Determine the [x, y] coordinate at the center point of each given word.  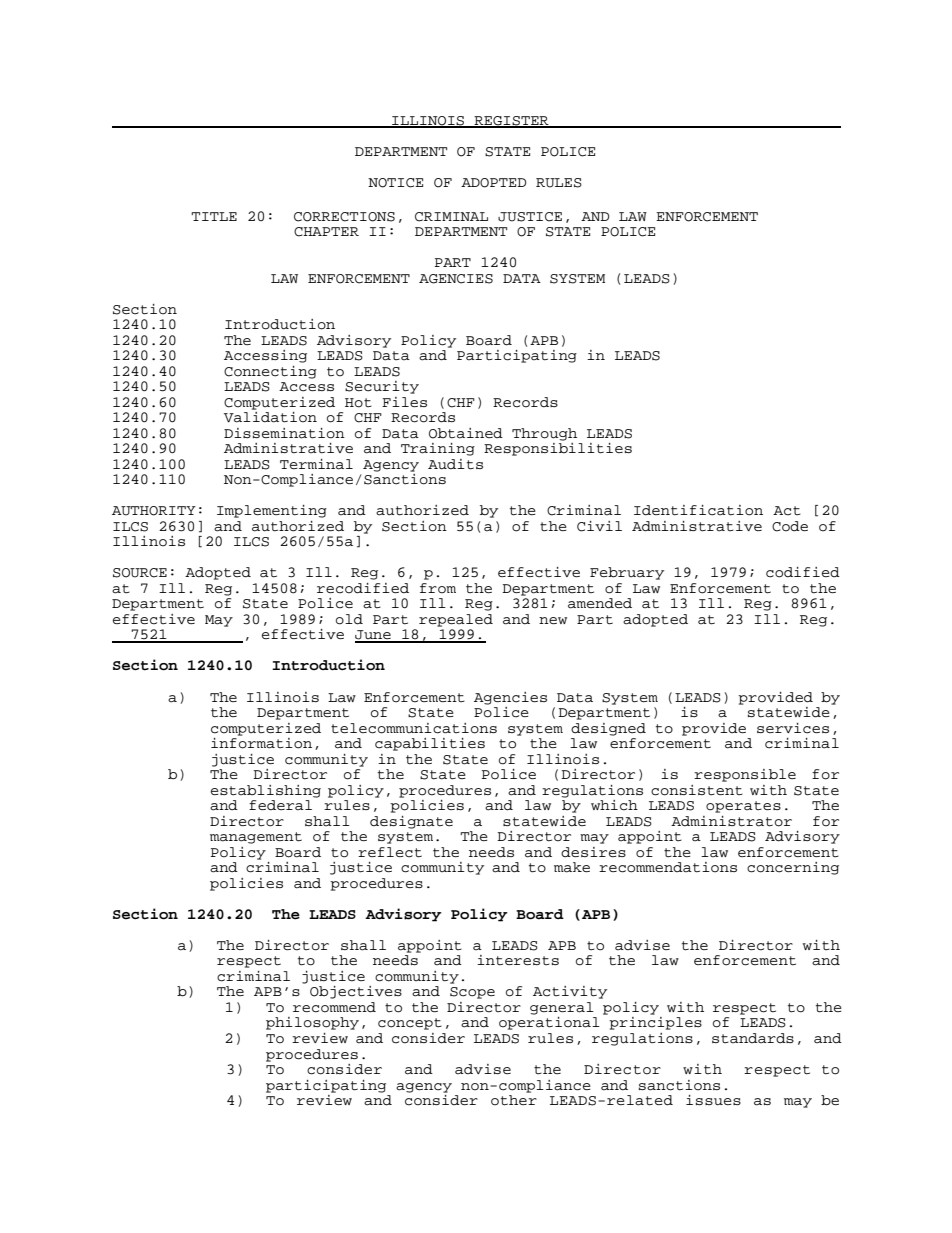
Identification [698, 510]
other [514, 1100]
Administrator [731, 821]
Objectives [356, 992]
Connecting [270, 372]
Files [404, 402]
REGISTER [511, 121]
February [627, 573]
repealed [456, 620]
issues [713, 1100]
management [256, 838]
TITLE [214, 216]
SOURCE [140, 573]
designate [411, 822]
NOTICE [395, 183]
